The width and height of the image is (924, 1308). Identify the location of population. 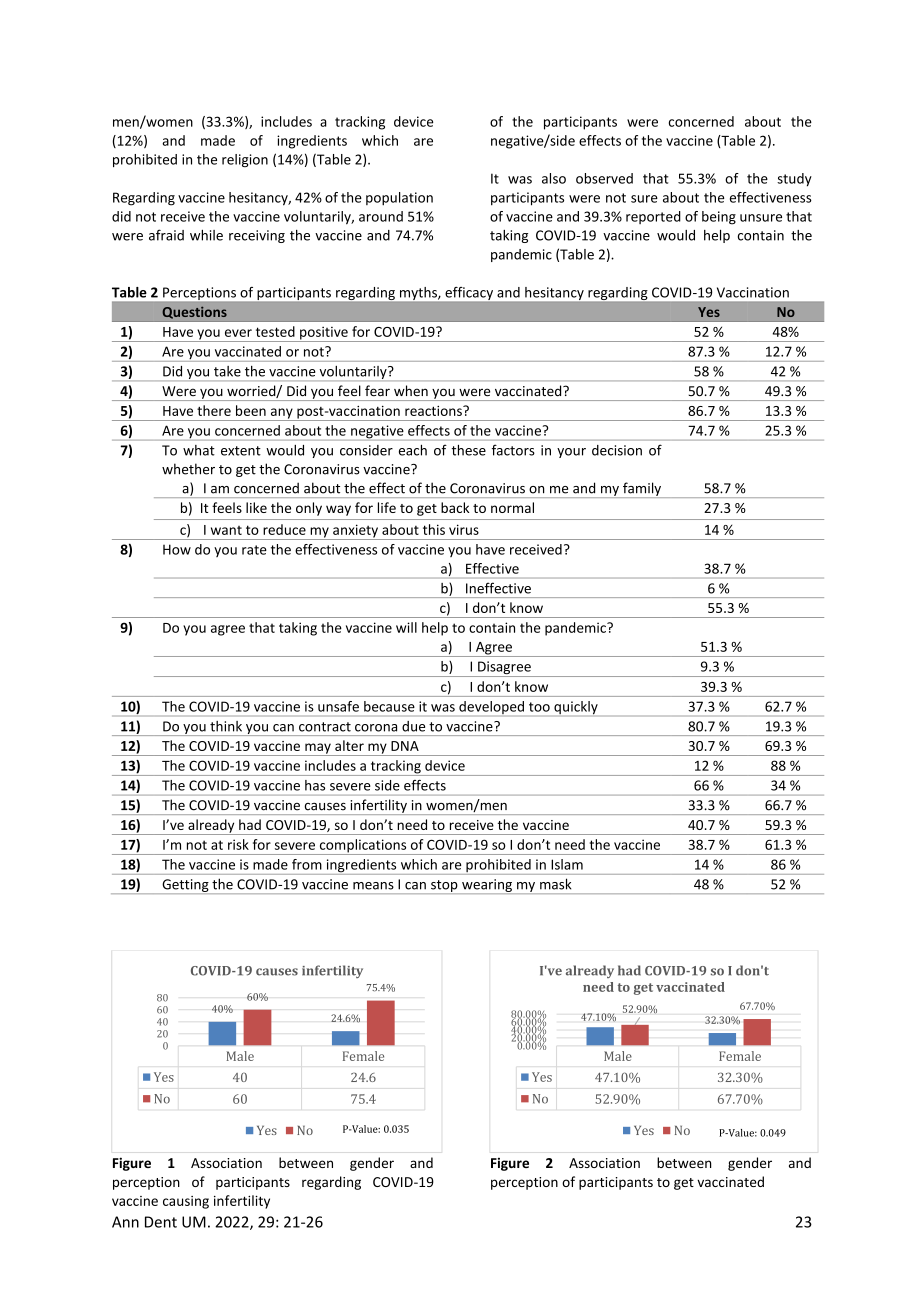
(399, 199).
